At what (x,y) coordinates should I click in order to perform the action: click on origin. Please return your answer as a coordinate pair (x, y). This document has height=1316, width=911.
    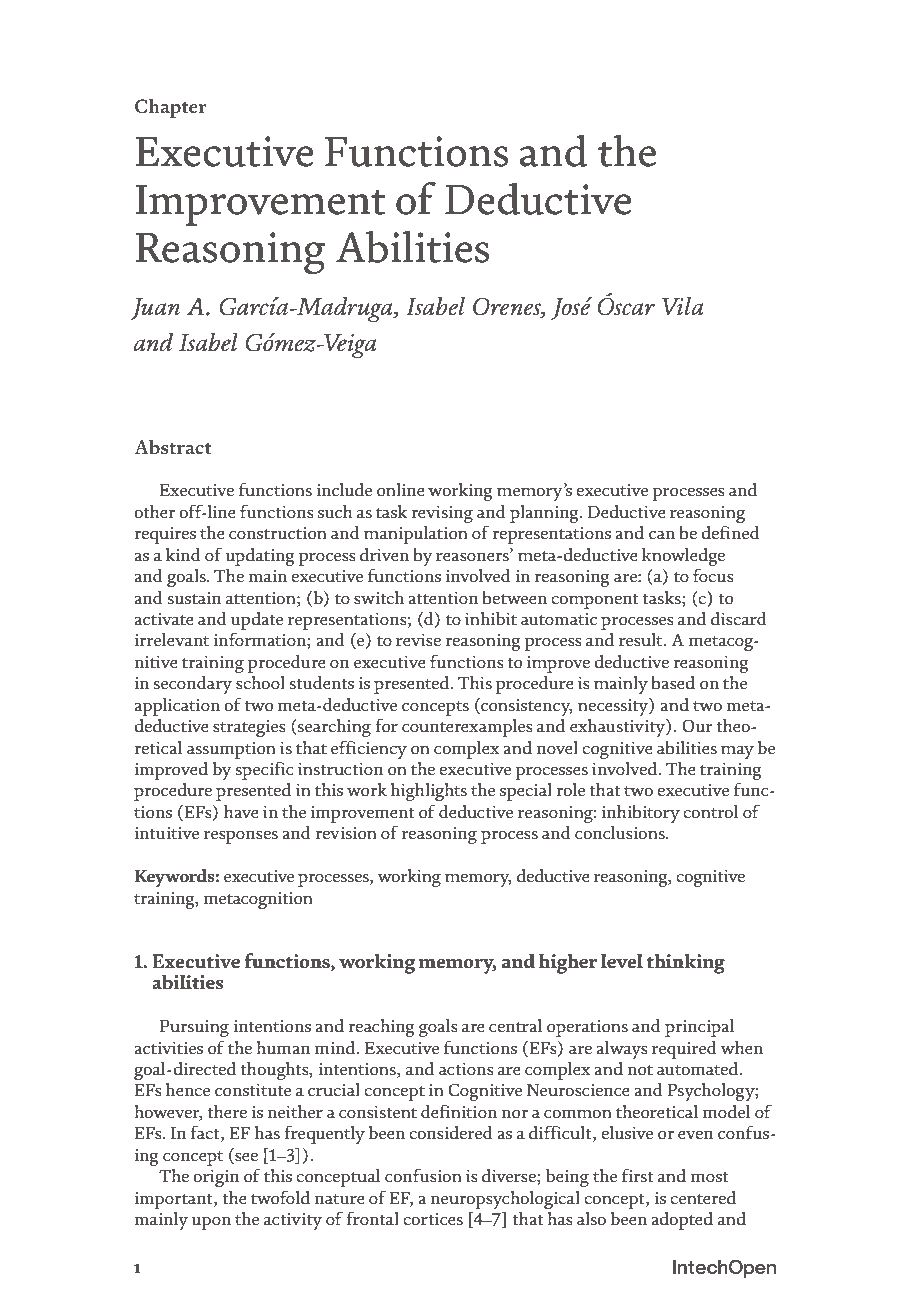
    Looking at the image, I should click on (216, 1178).
